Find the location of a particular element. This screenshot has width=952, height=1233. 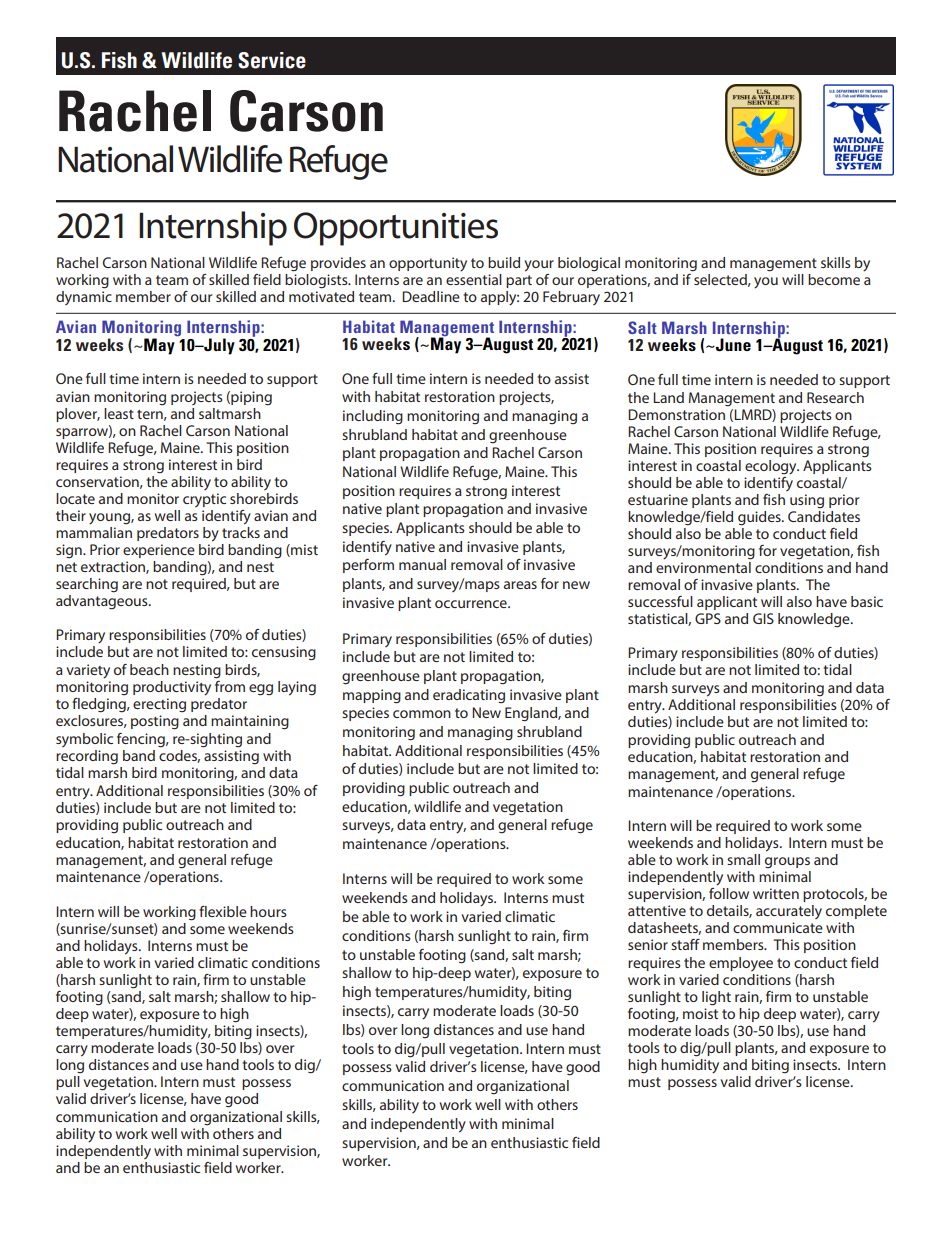

experience is located at coordinates (159, 551).
